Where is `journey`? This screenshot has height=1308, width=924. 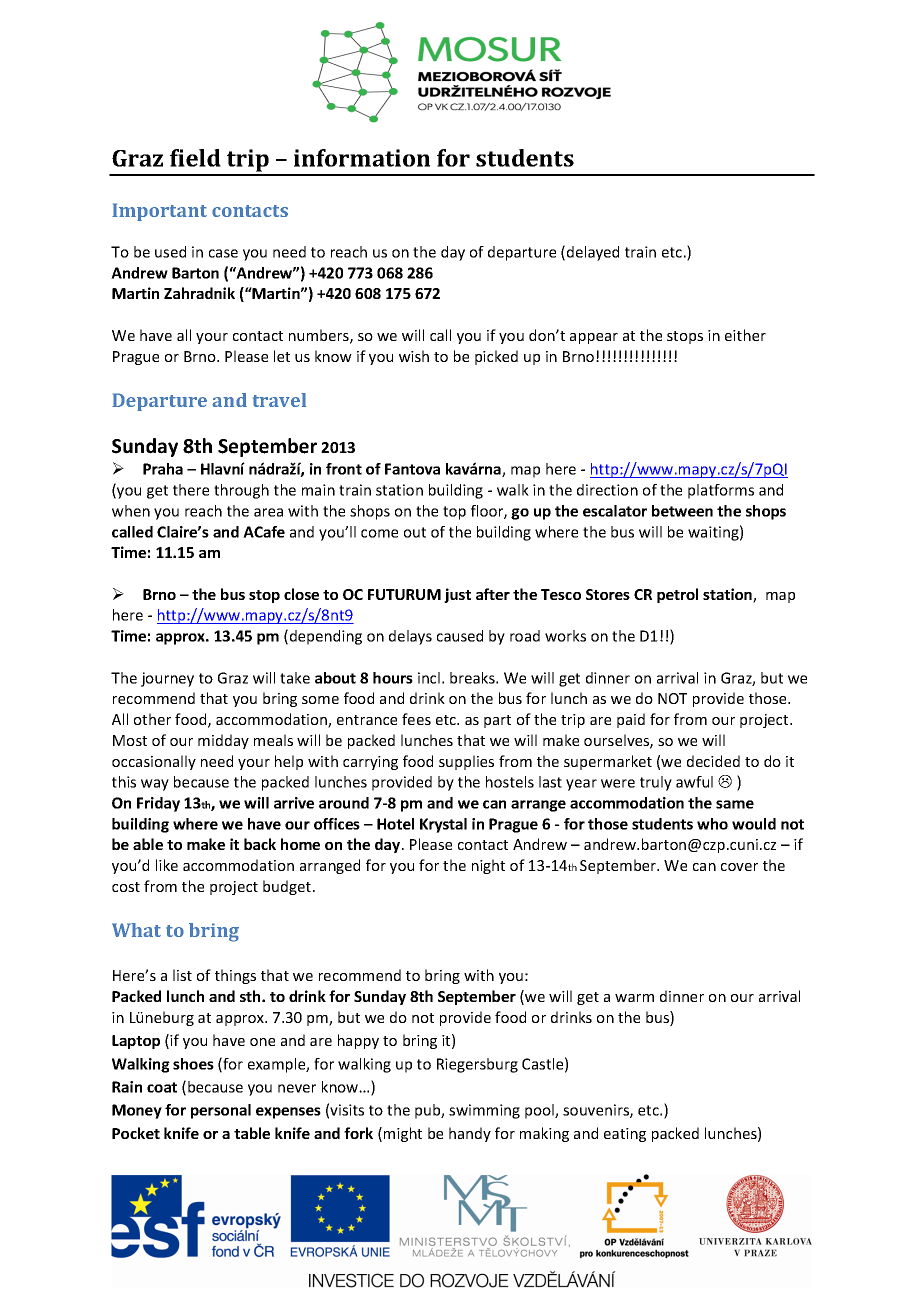 journey is located at coordinates (167, 679).
